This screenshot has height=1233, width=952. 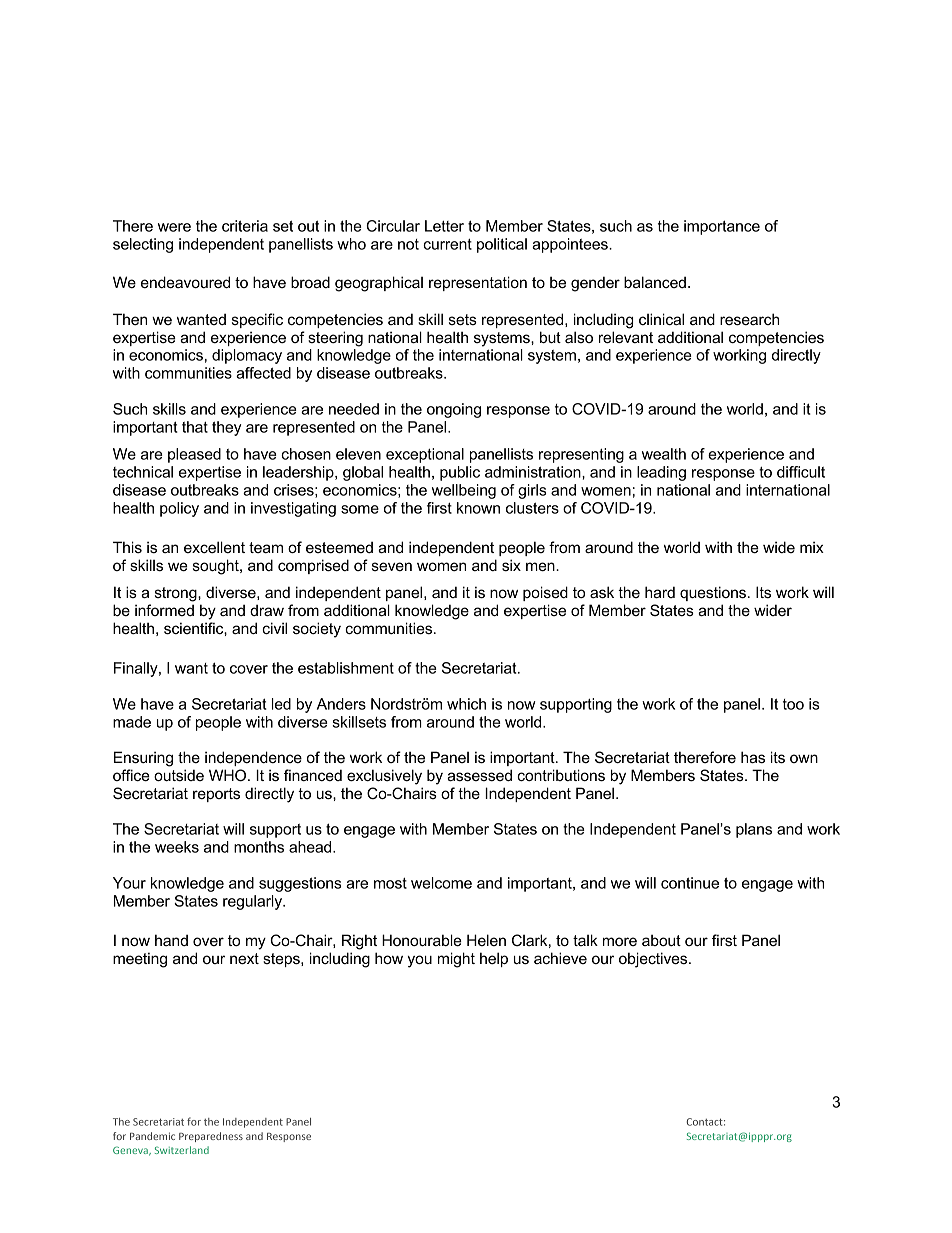 What do you see at coordinates (466, 704) in the screenshot?
I see `which` at bounding box center [466, 704].
